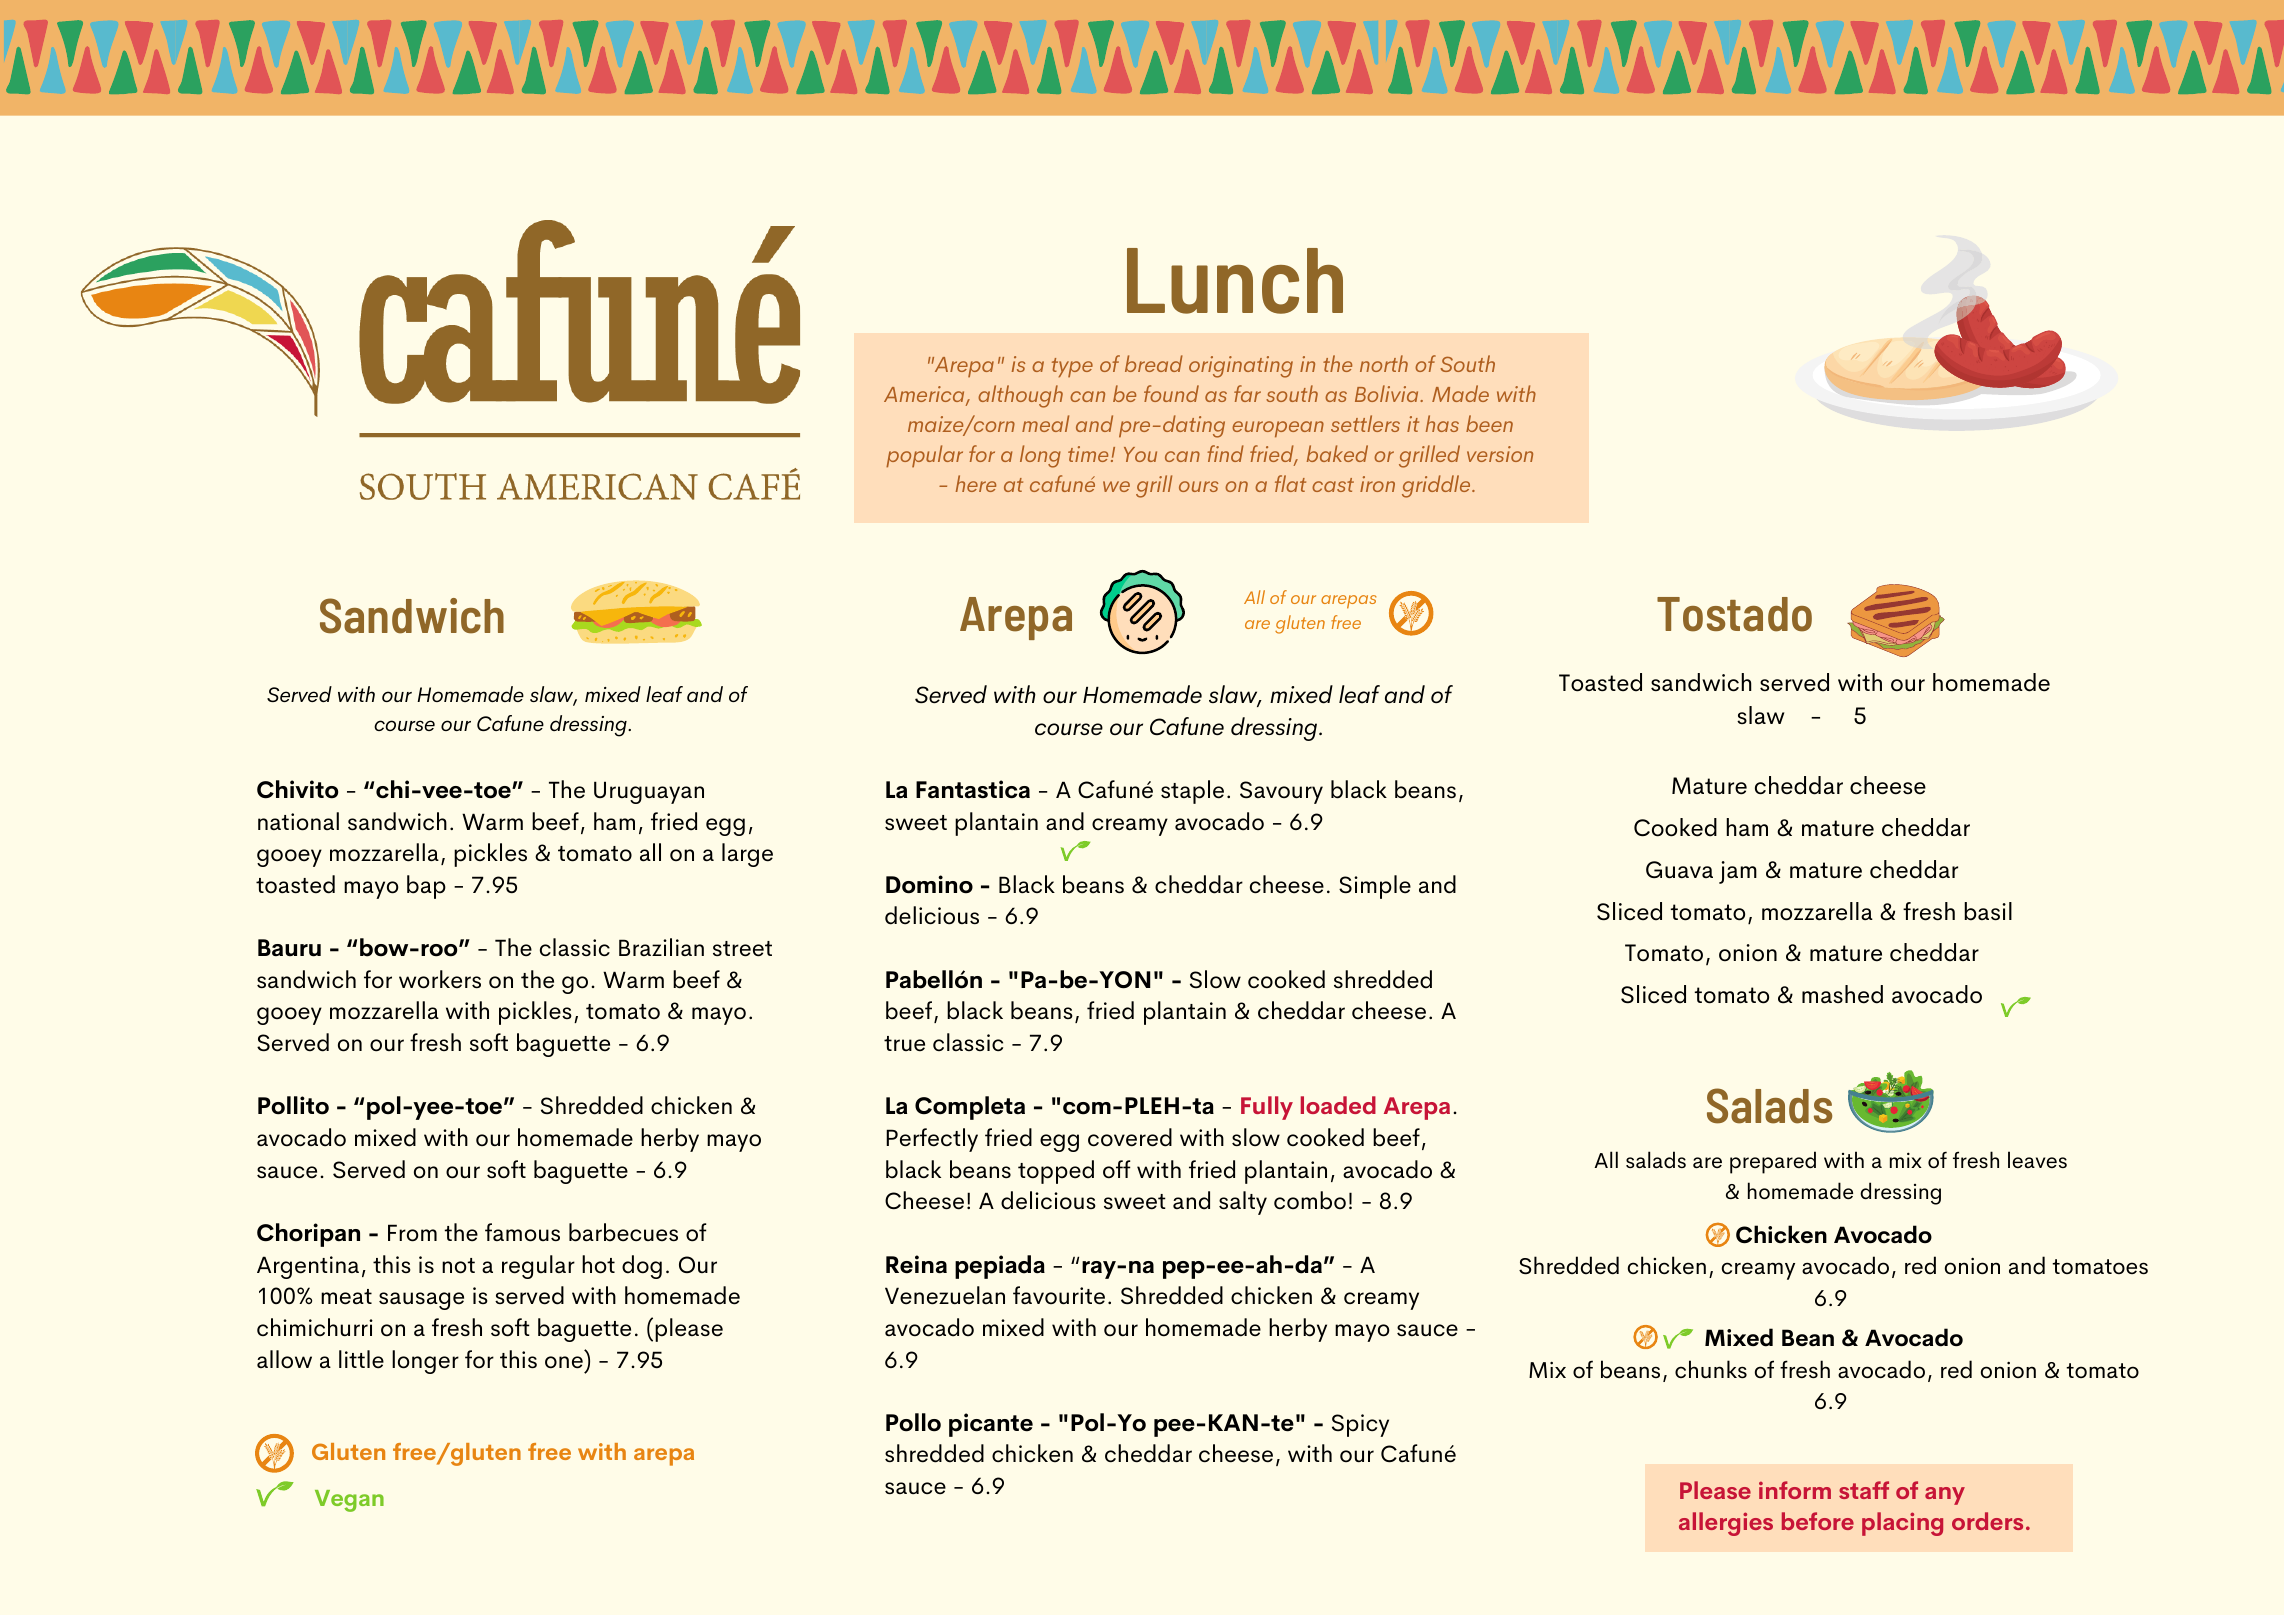  Describe the element at coordinates (426, 887) in the screenshot. I see `bap` at that location.
